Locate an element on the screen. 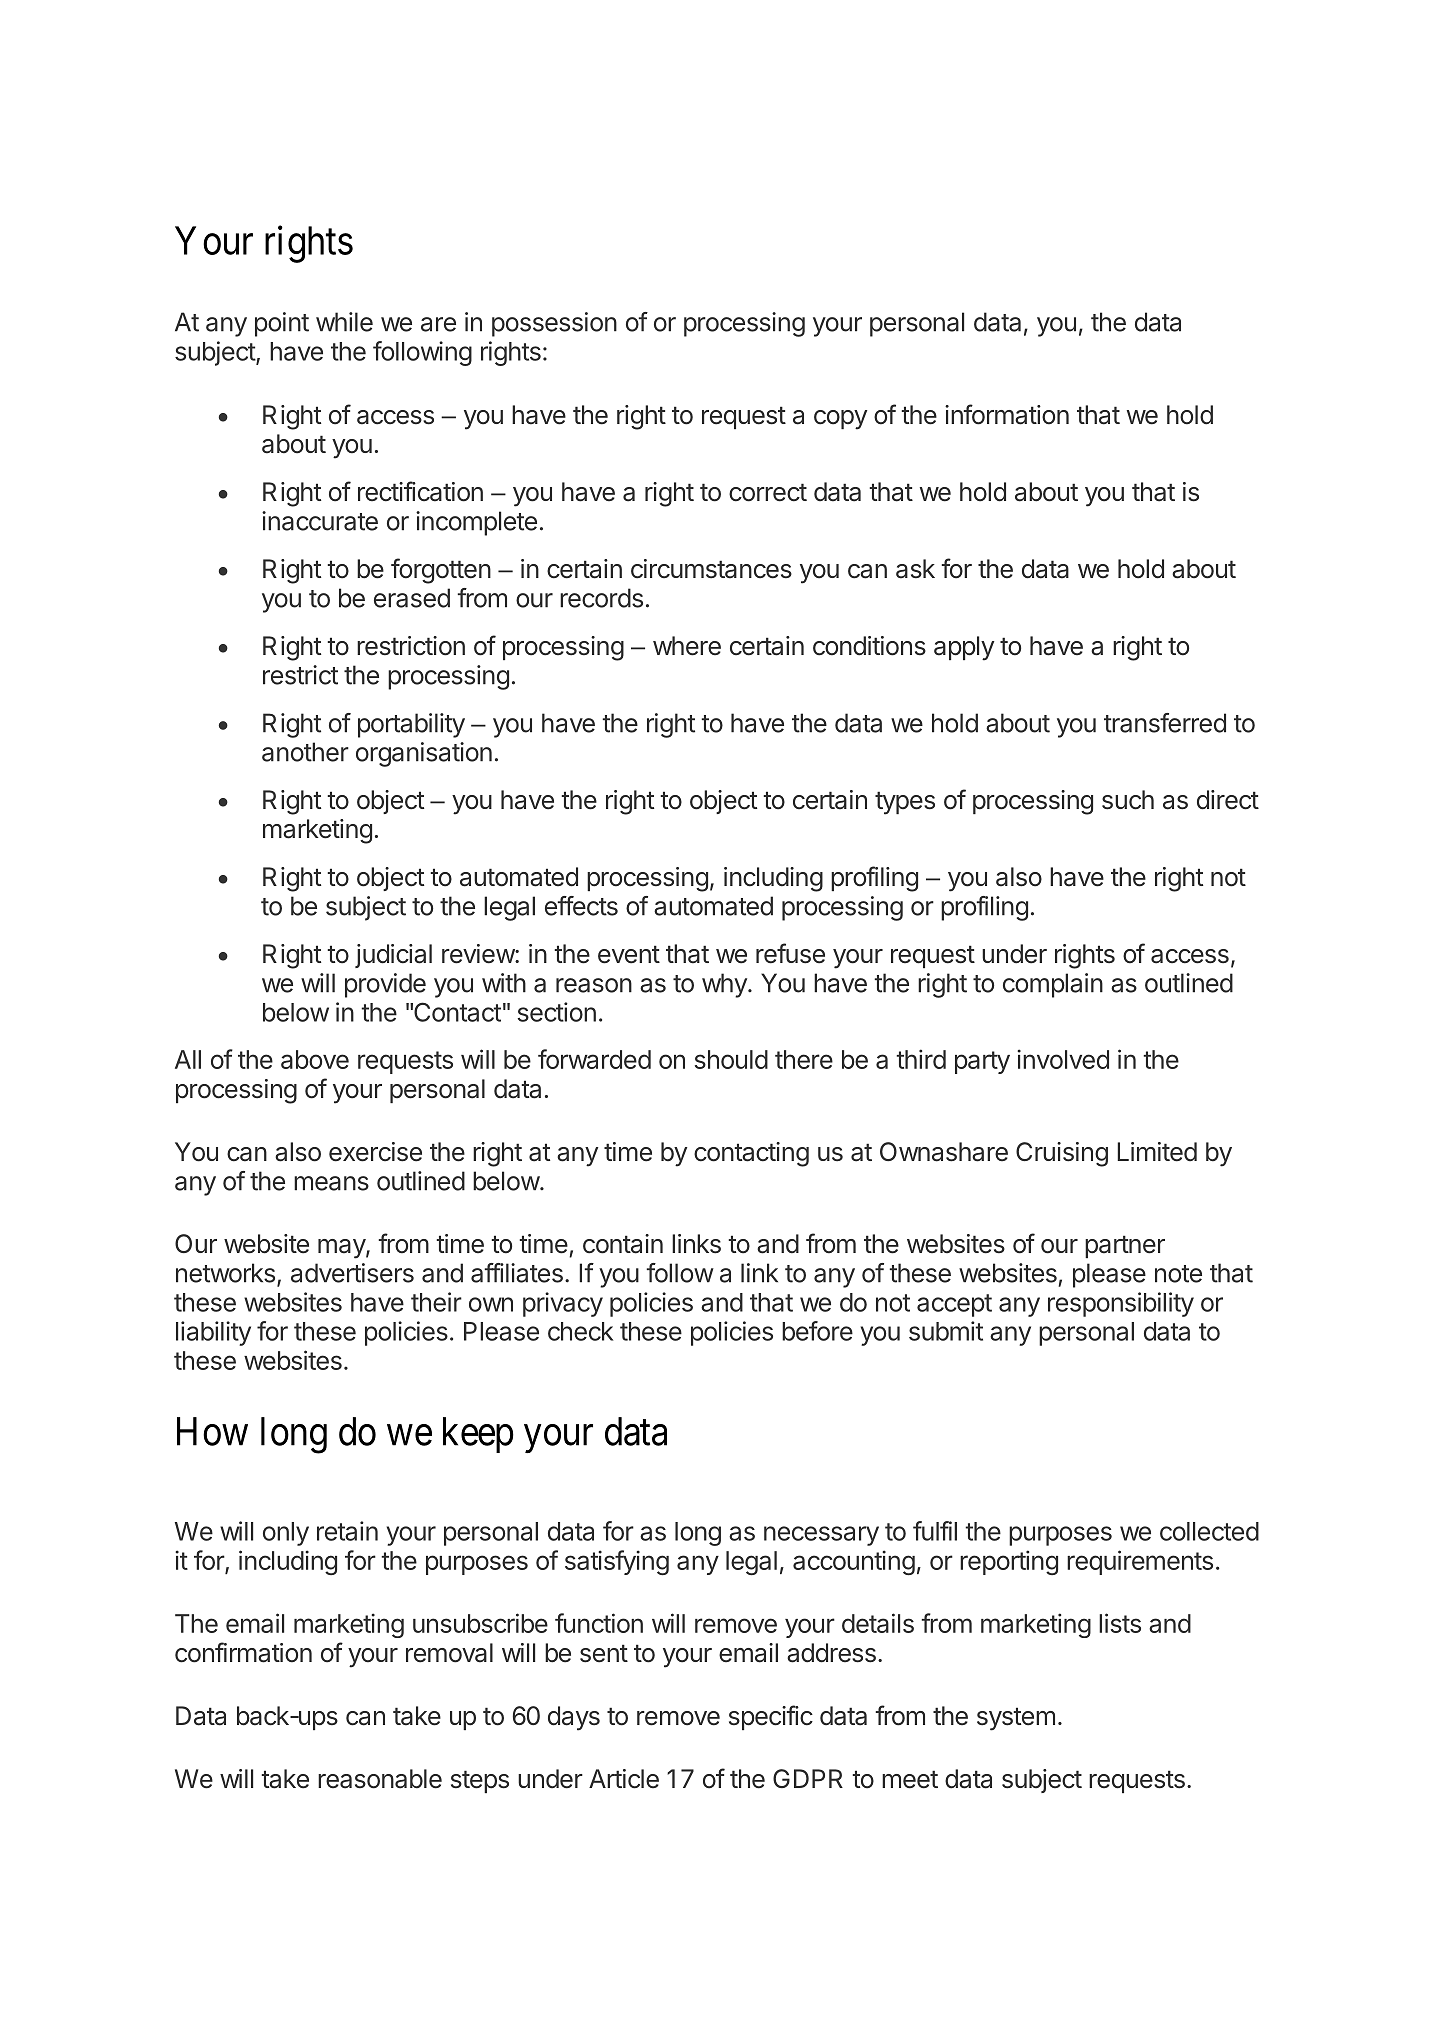 The height and width of the screenshot is (2035, 1439). above is located at coordinates (315, 1059).
